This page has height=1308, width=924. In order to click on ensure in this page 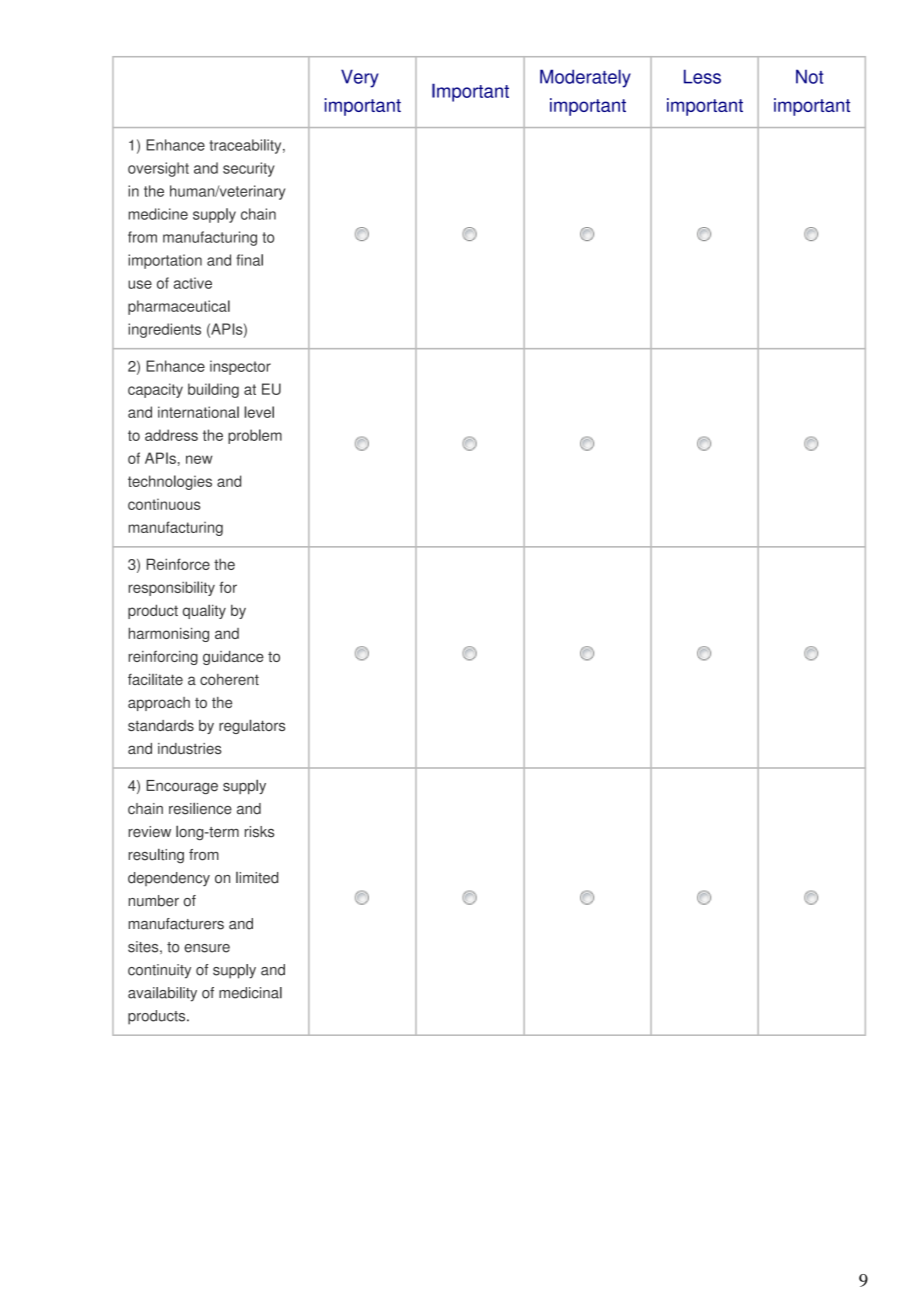, I will do `click(207, 948)`.
